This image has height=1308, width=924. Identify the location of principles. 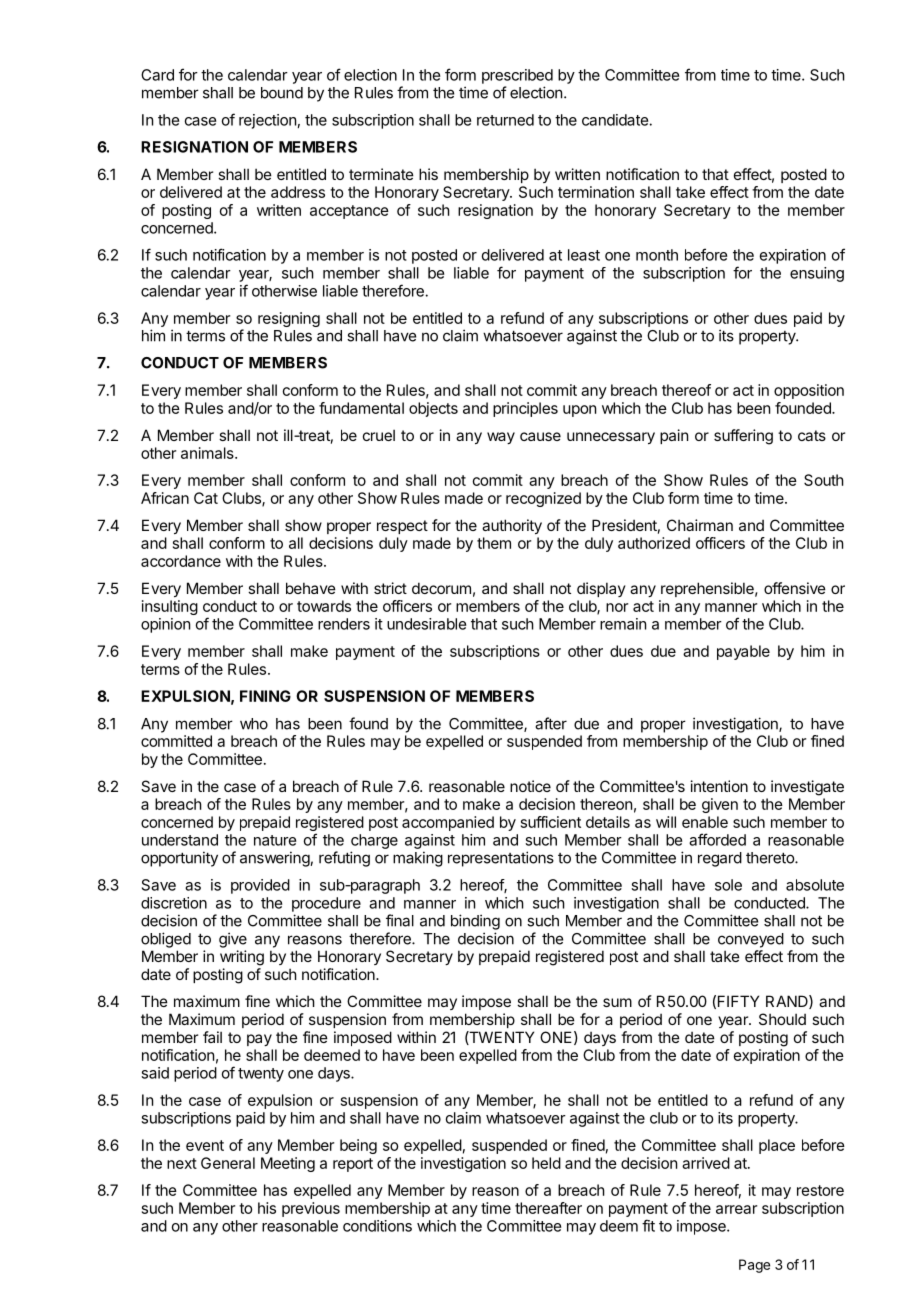
(525, 409).
